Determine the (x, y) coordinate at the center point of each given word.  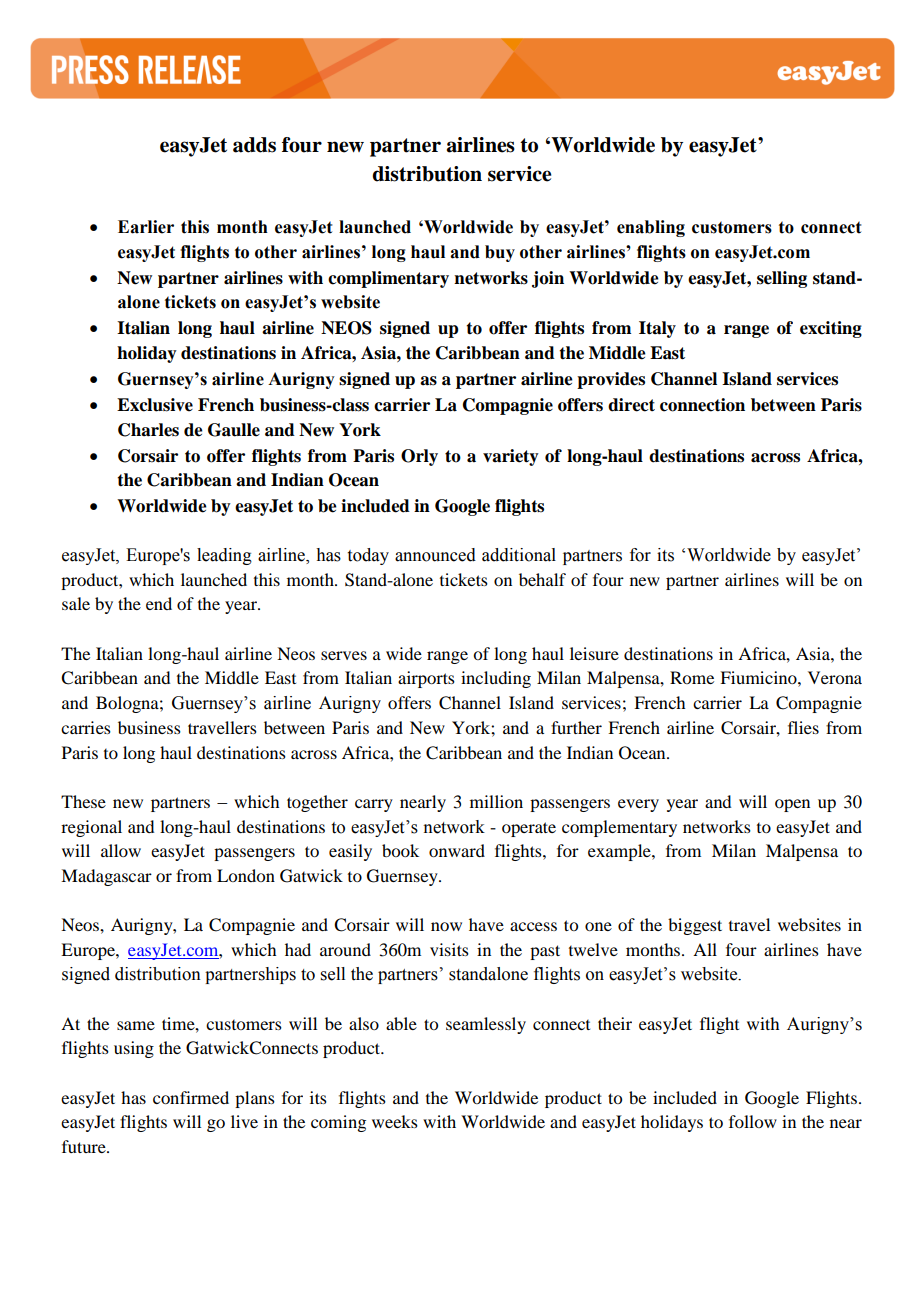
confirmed (191, 1097)
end (159, 603)
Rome (692, 677)
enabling (651, 228)
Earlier (146, 227)
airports (426, 679)
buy (500, 253)
